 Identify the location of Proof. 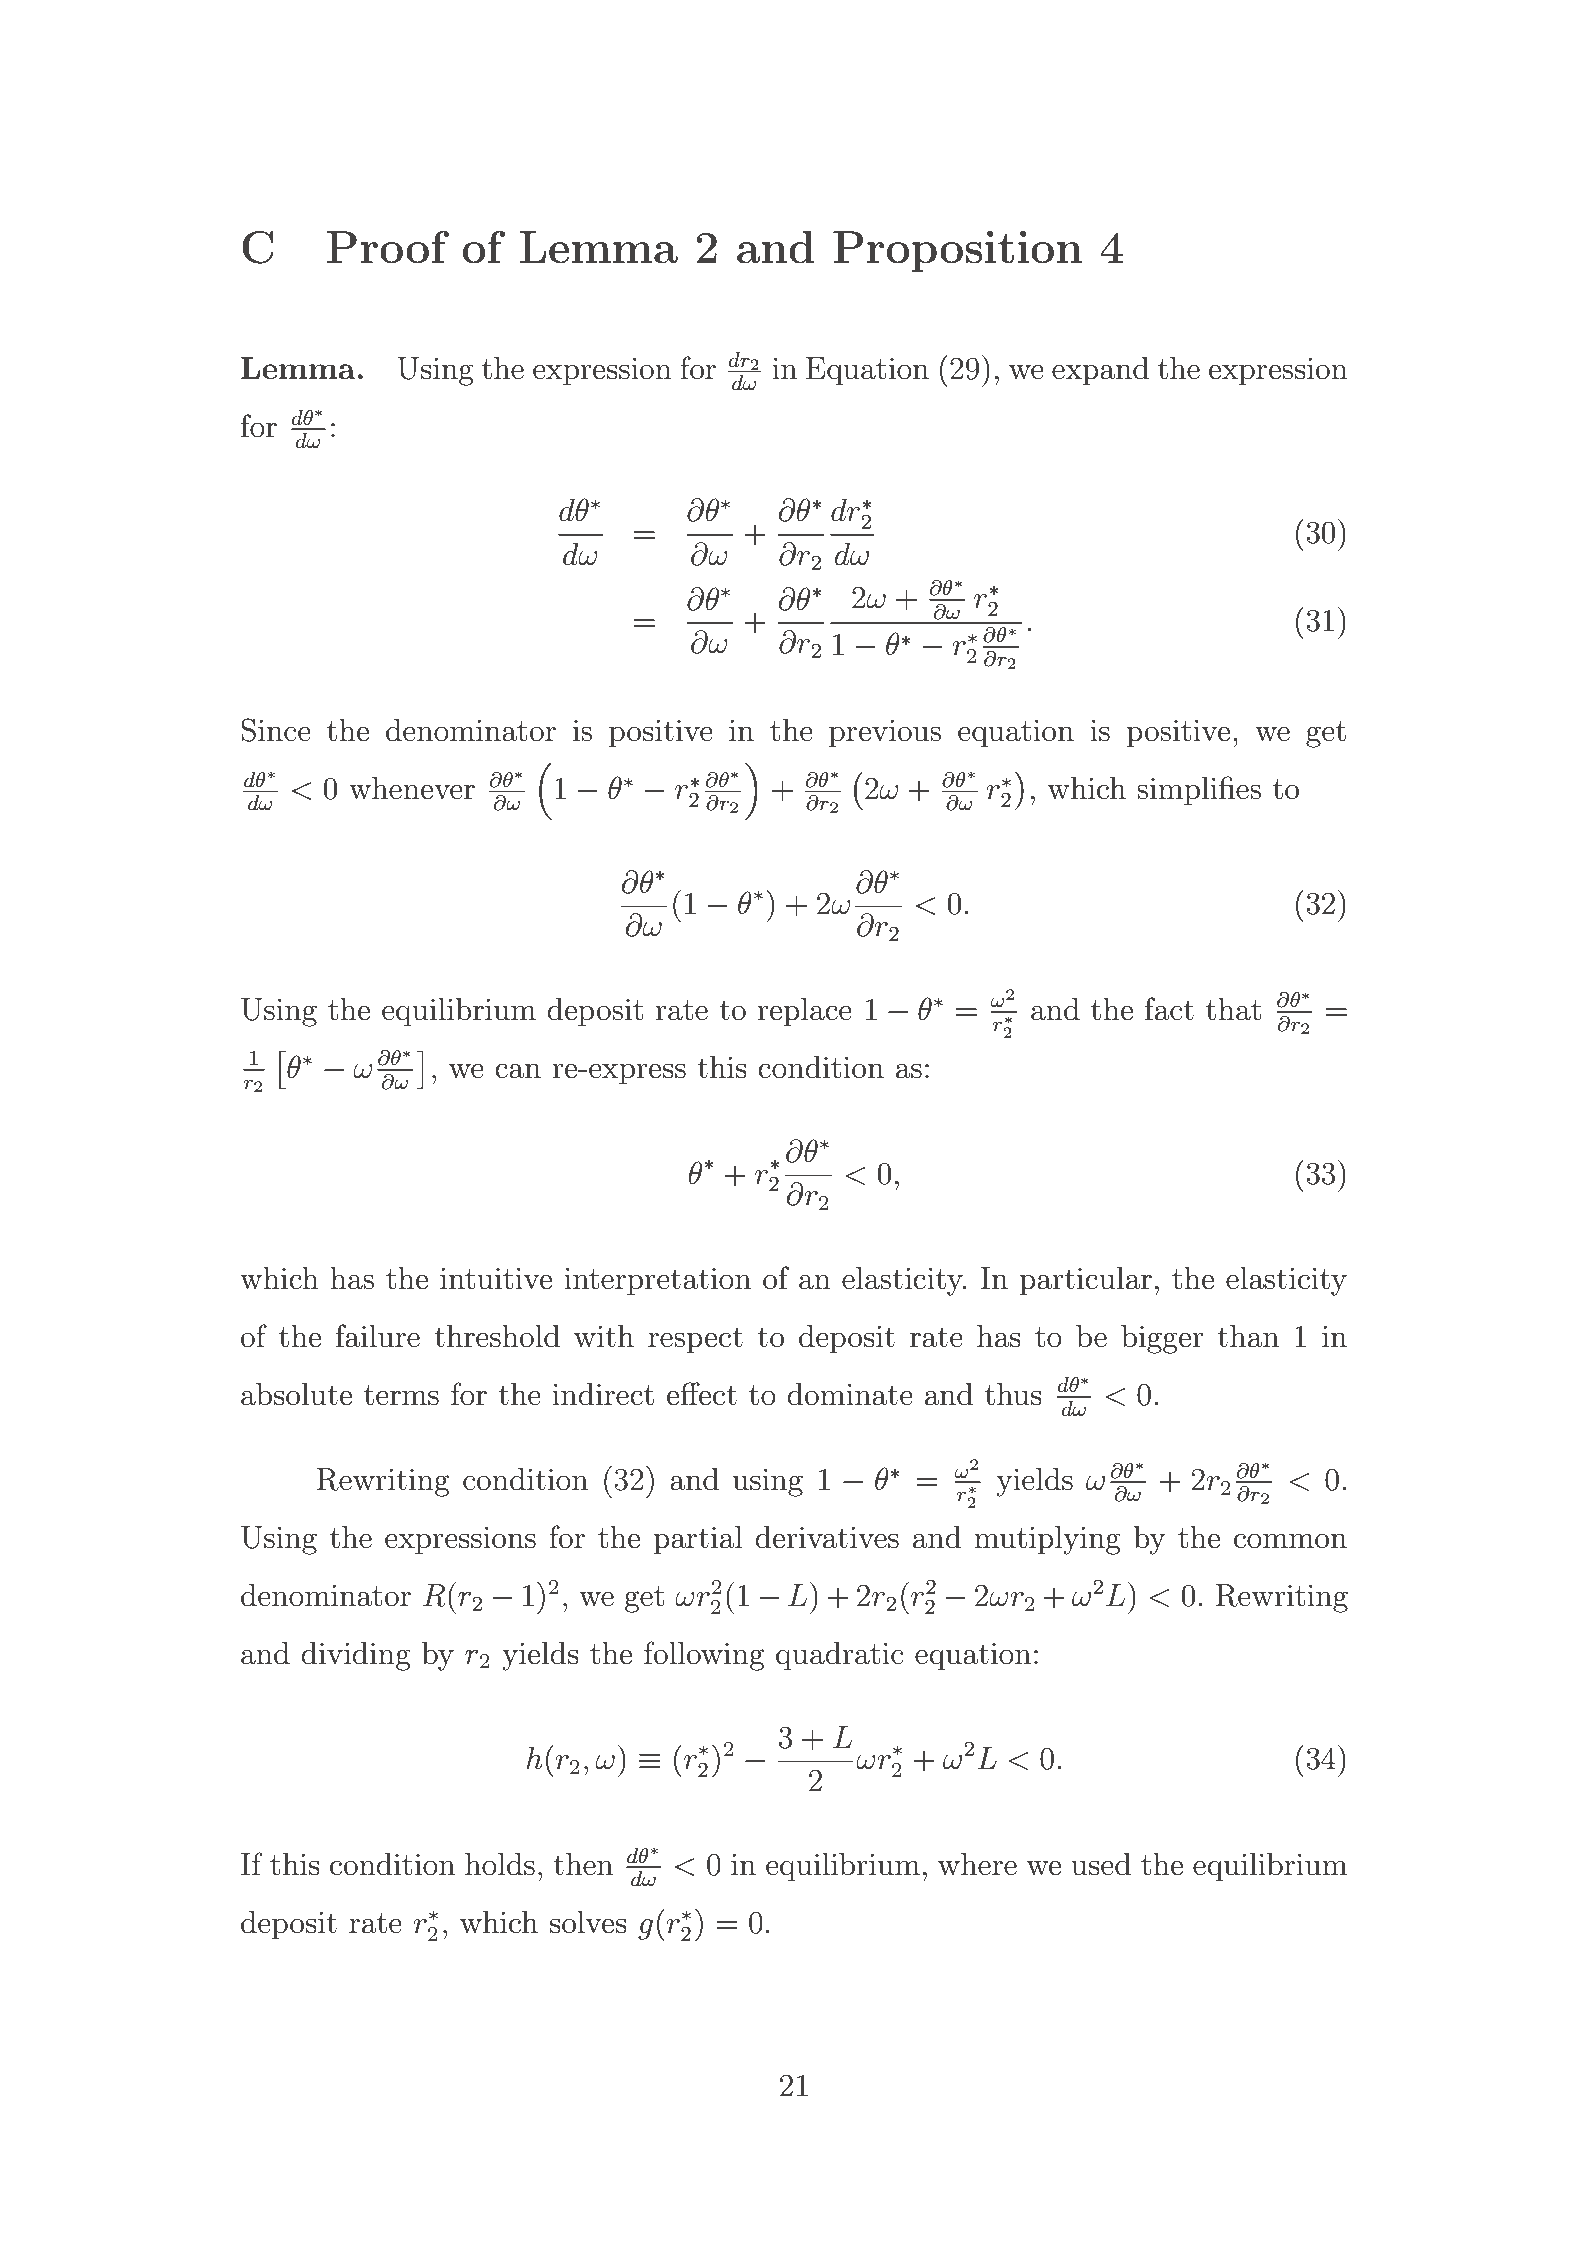
(388, 247).
